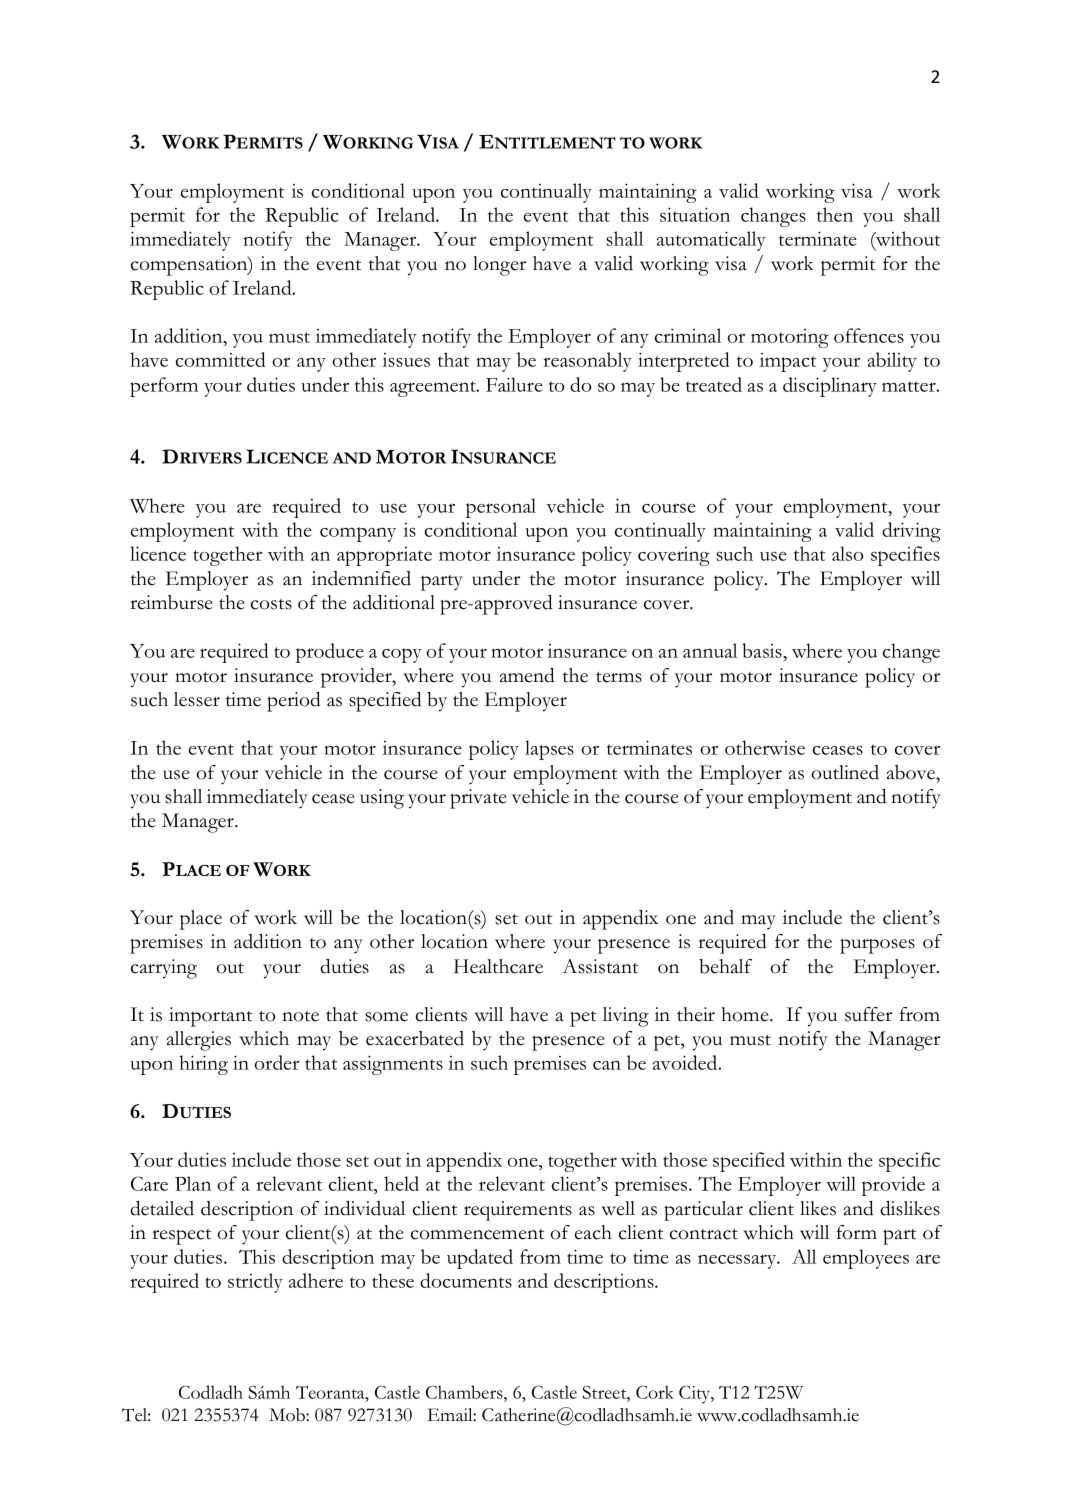 This screenshot has height=1511, width=1069. Describe the element at coordinates (499, 266) in the screenshot. I see `longer` at that location.
